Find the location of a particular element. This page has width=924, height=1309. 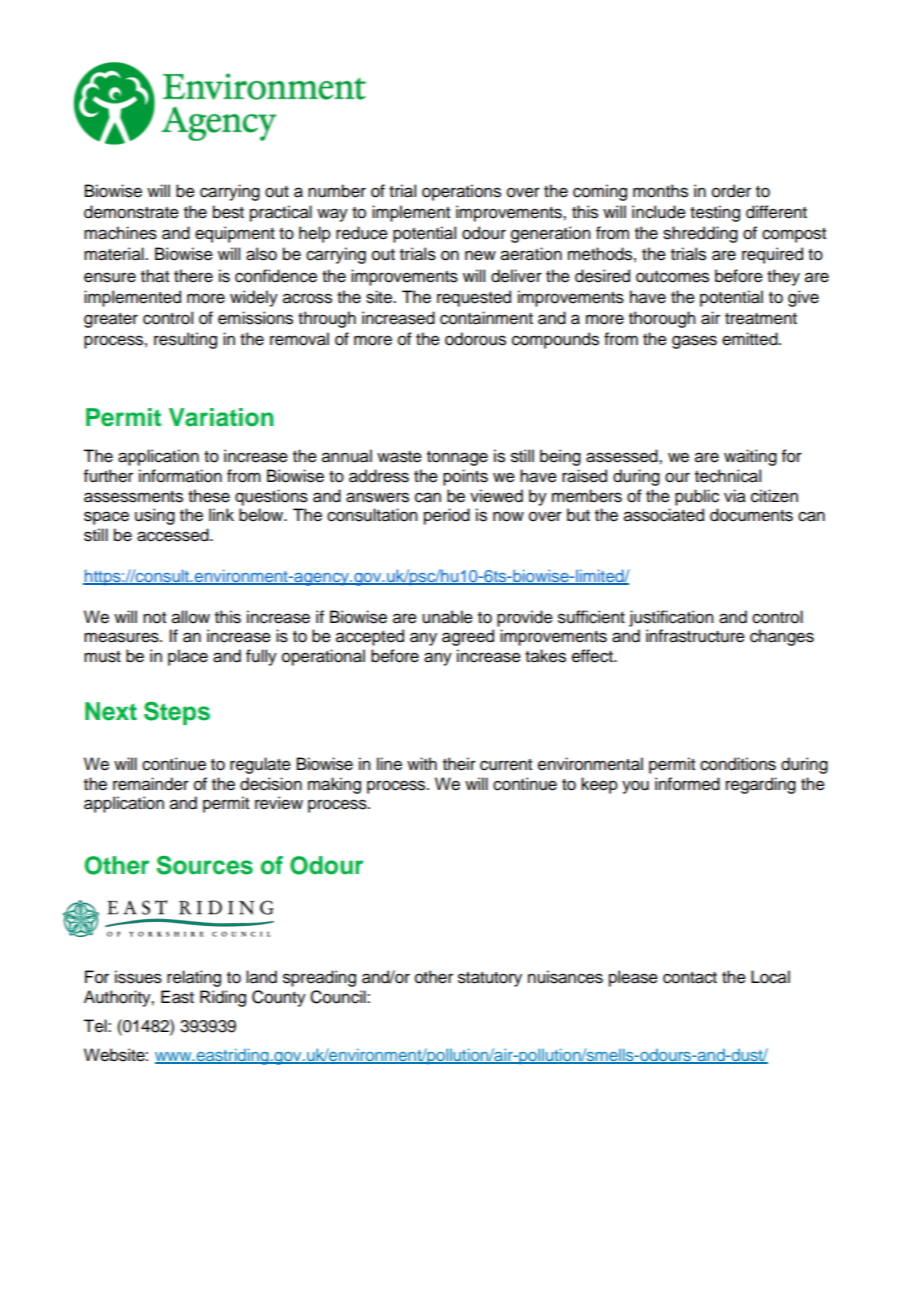

testing is located at coordinates (715, 213).
